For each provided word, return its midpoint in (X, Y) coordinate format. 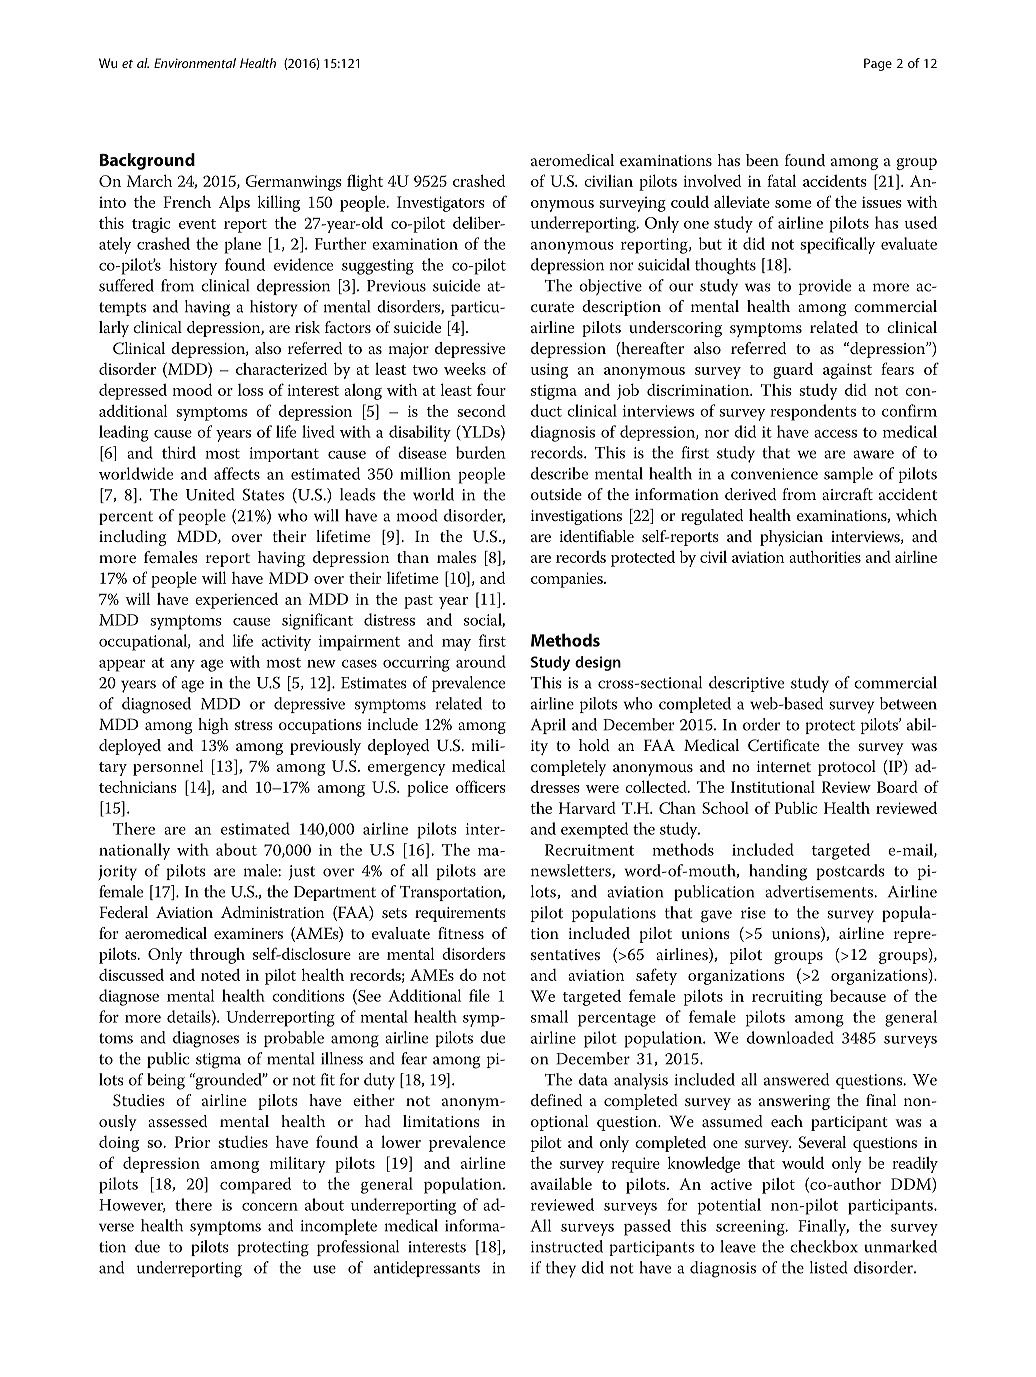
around (481, 661)
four (491, 389)
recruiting (787, 998)
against (847, 371)
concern (270, 1207)
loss (250, 390)
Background (147, 161)
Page (878, 64)
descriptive (746, 684)
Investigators (441, 204)
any (183, 666)
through (217, 955)
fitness (461, 933)
